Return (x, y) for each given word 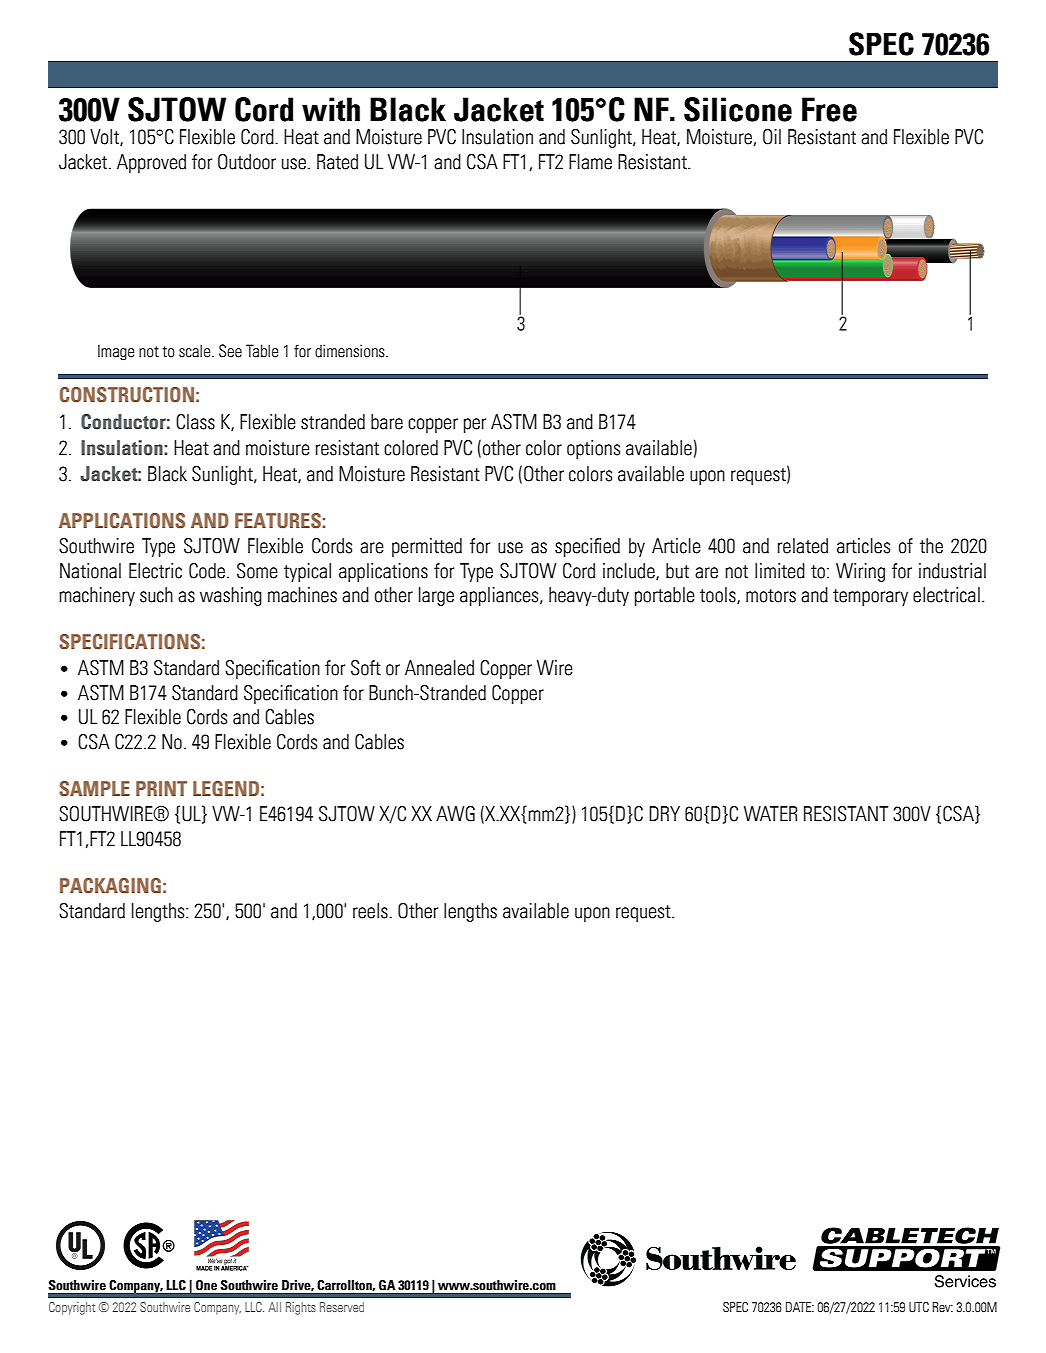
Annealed (439, 668)
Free (829, 109)
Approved (151, 163)
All (274, 1307)
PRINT (161, 788)
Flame (590, 162)
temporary (870, 597)
